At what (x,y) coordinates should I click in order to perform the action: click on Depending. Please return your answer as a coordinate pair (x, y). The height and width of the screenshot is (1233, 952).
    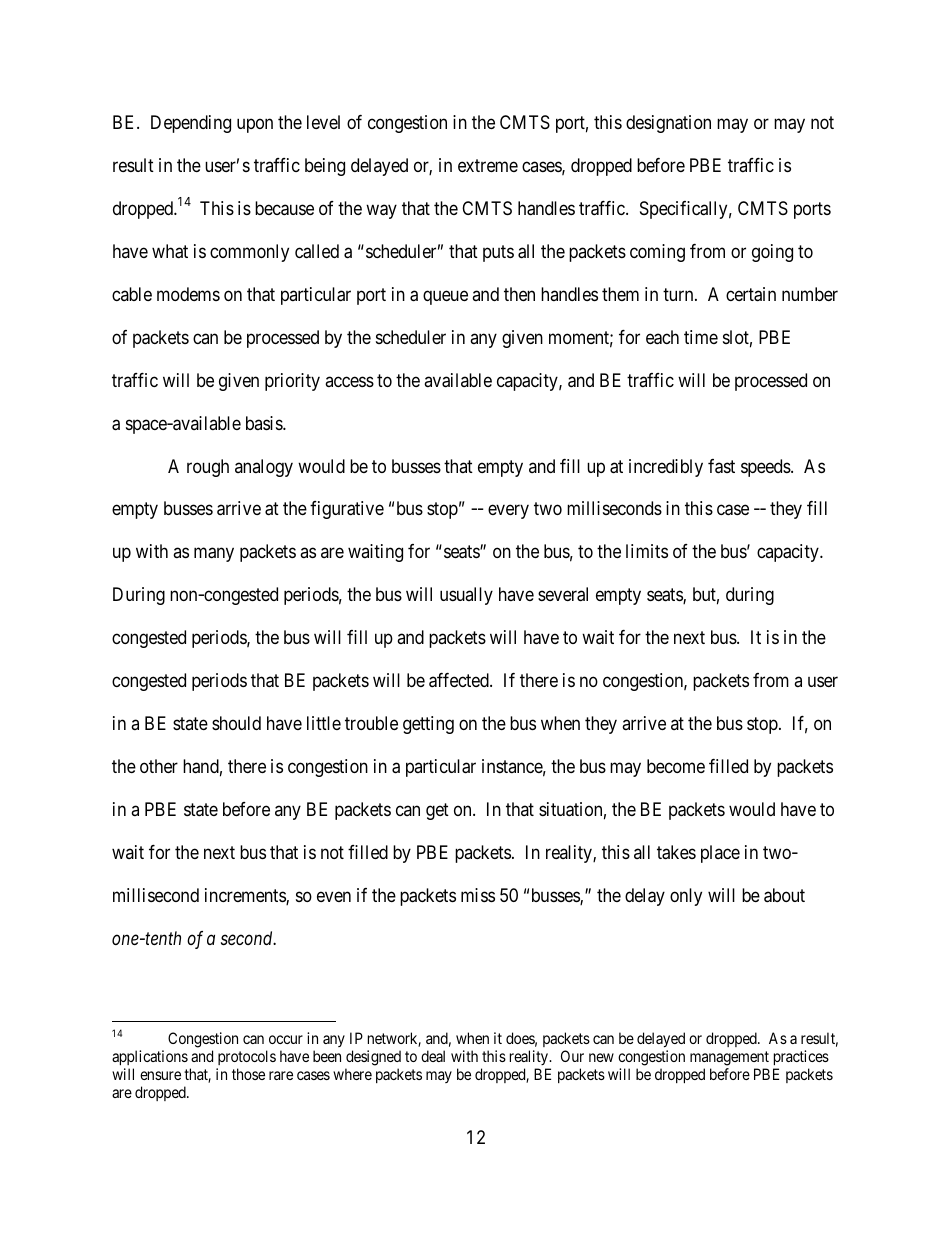
    Looking at the image, I should click on (191, 124).
